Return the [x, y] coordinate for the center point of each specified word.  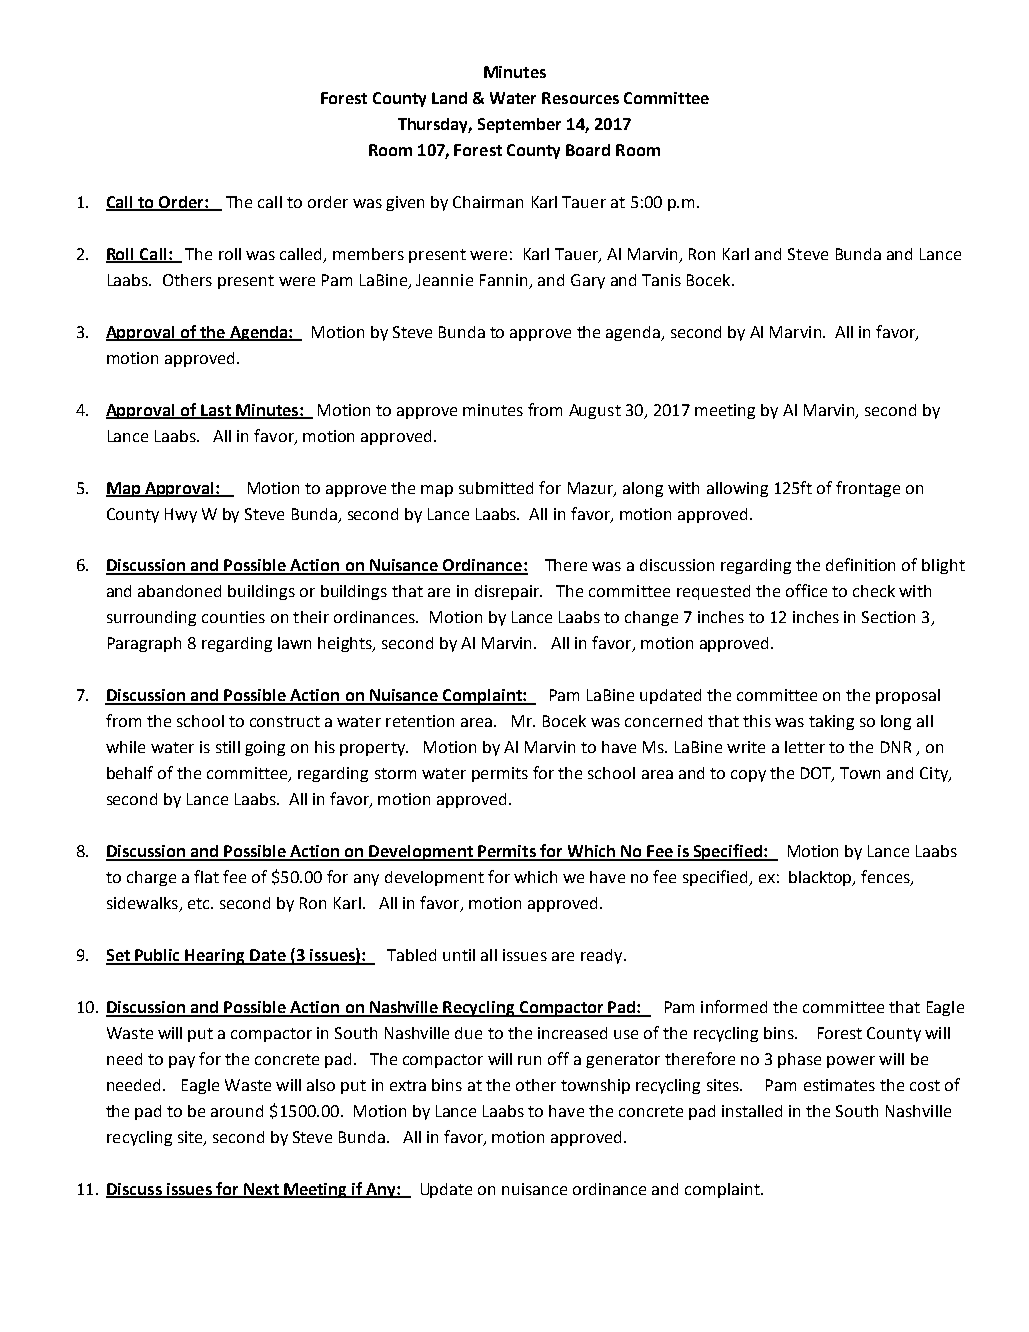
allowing [737, 489]
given [405, 203]
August [595, 411]
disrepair [508, 592]
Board [588, 150]
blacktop [822, 878]
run [529, 1060]
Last [216, 411]
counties [233, 617]
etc [200, 903]
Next [261, 1190]
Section [888, 617]
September [519, 125]
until [459, 955]
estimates [839, 1085]
